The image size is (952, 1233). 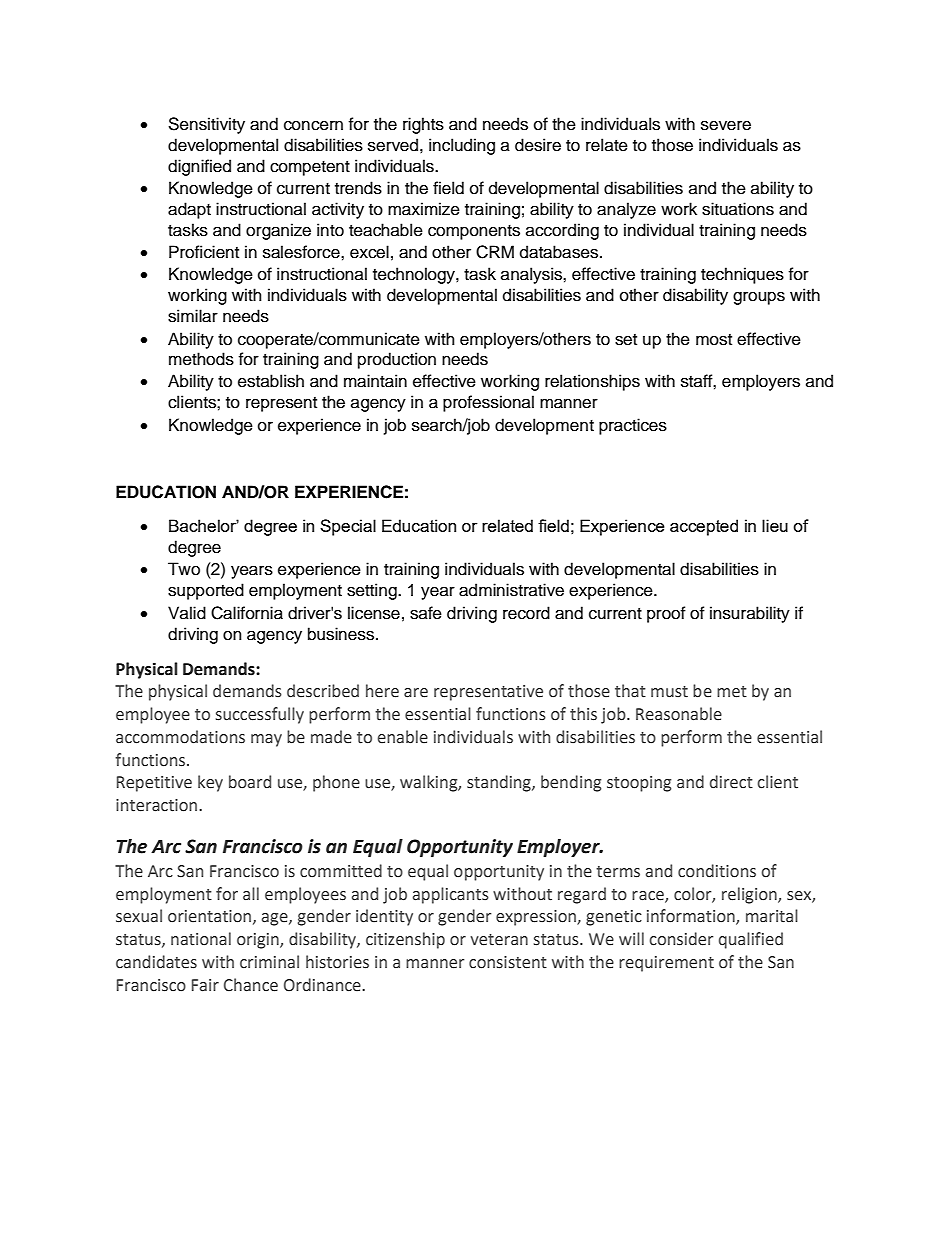 I want to click on dignified, so click(x=199, y=167).
